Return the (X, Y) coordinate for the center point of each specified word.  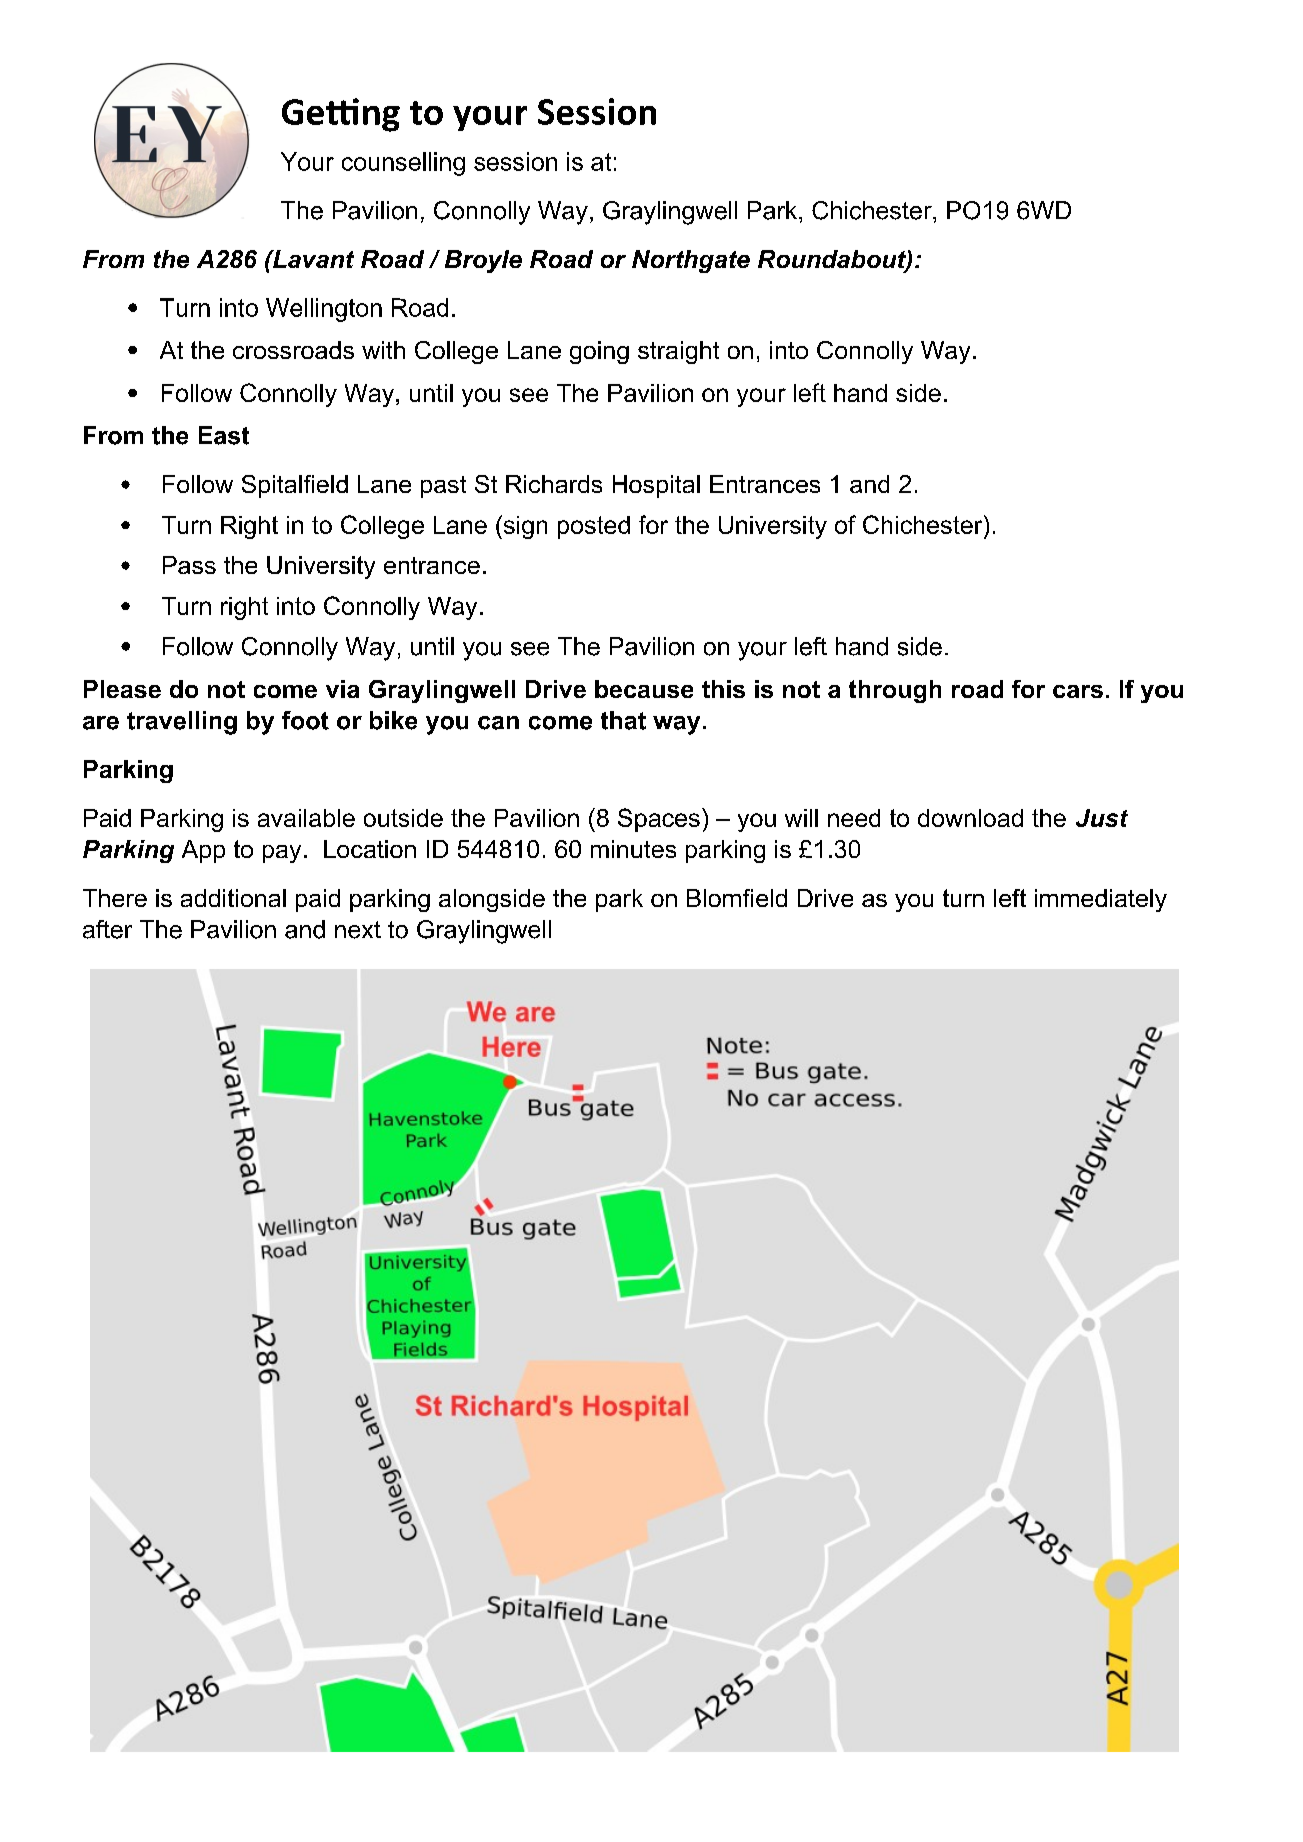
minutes (633, 849)
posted (594, 527)
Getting (341, 115)
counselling (403, 164)
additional (233, 898)
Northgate (691, 261)
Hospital (656, 486)
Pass (189, 565)
